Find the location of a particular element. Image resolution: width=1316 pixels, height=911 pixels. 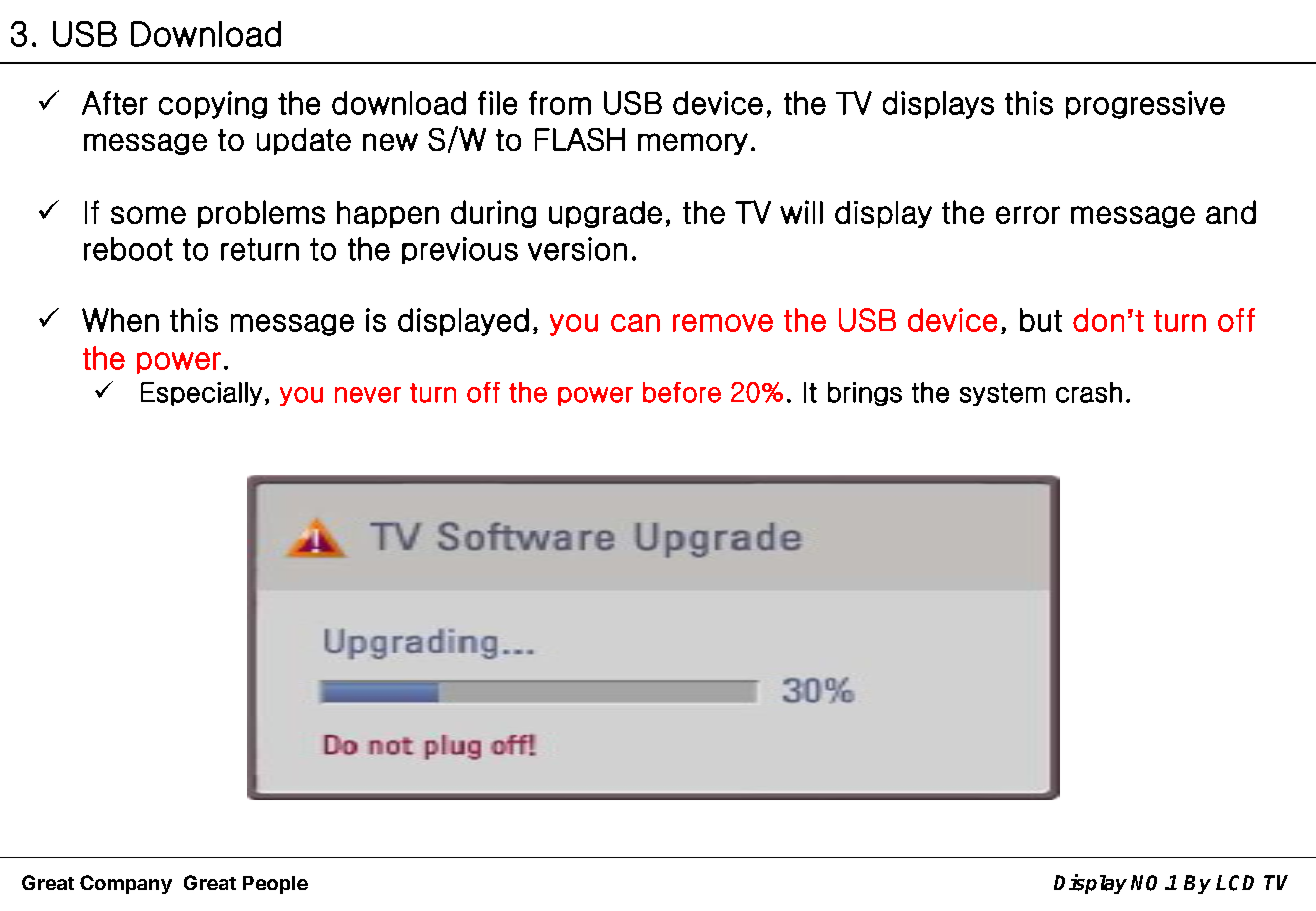

crash is located at coordinates (1089, 392).
